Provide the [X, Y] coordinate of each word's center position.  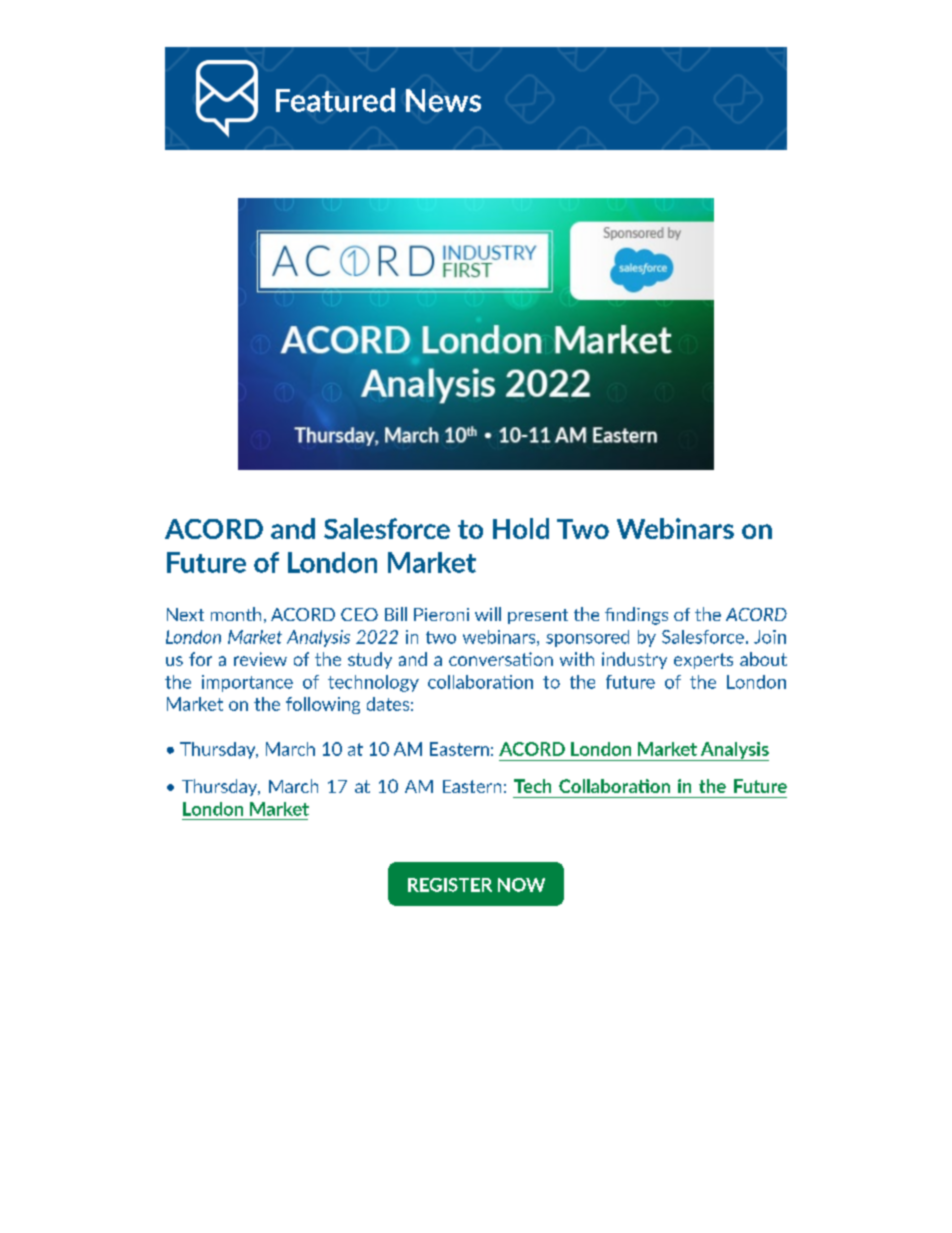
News [443, 100]
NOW [521, 885]
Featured [335, 100]
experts [703, 661]
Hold [521, 528]
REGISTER [450, 885]
